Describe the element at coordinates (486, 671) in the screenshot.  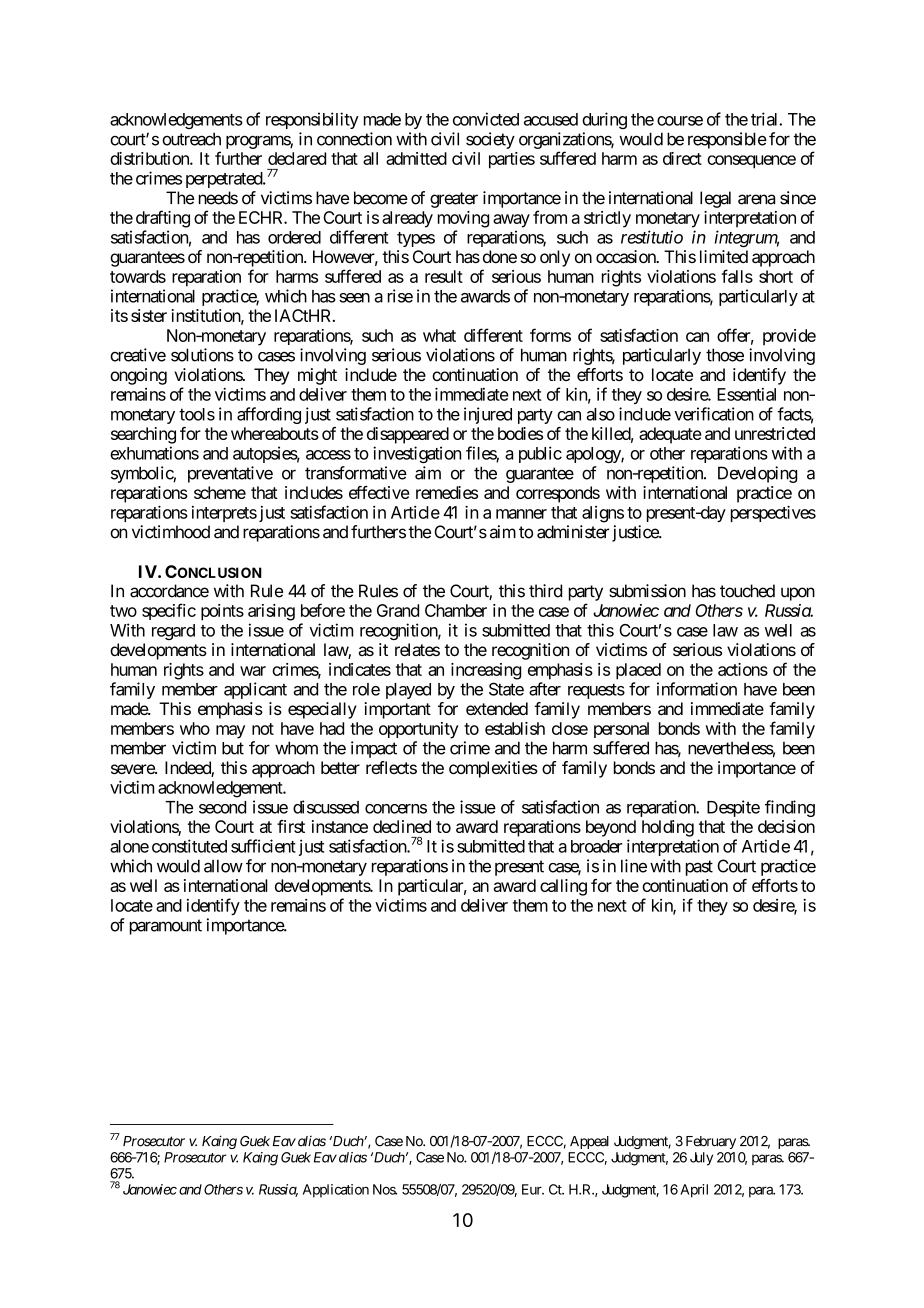
I see `increasing` at that location.
